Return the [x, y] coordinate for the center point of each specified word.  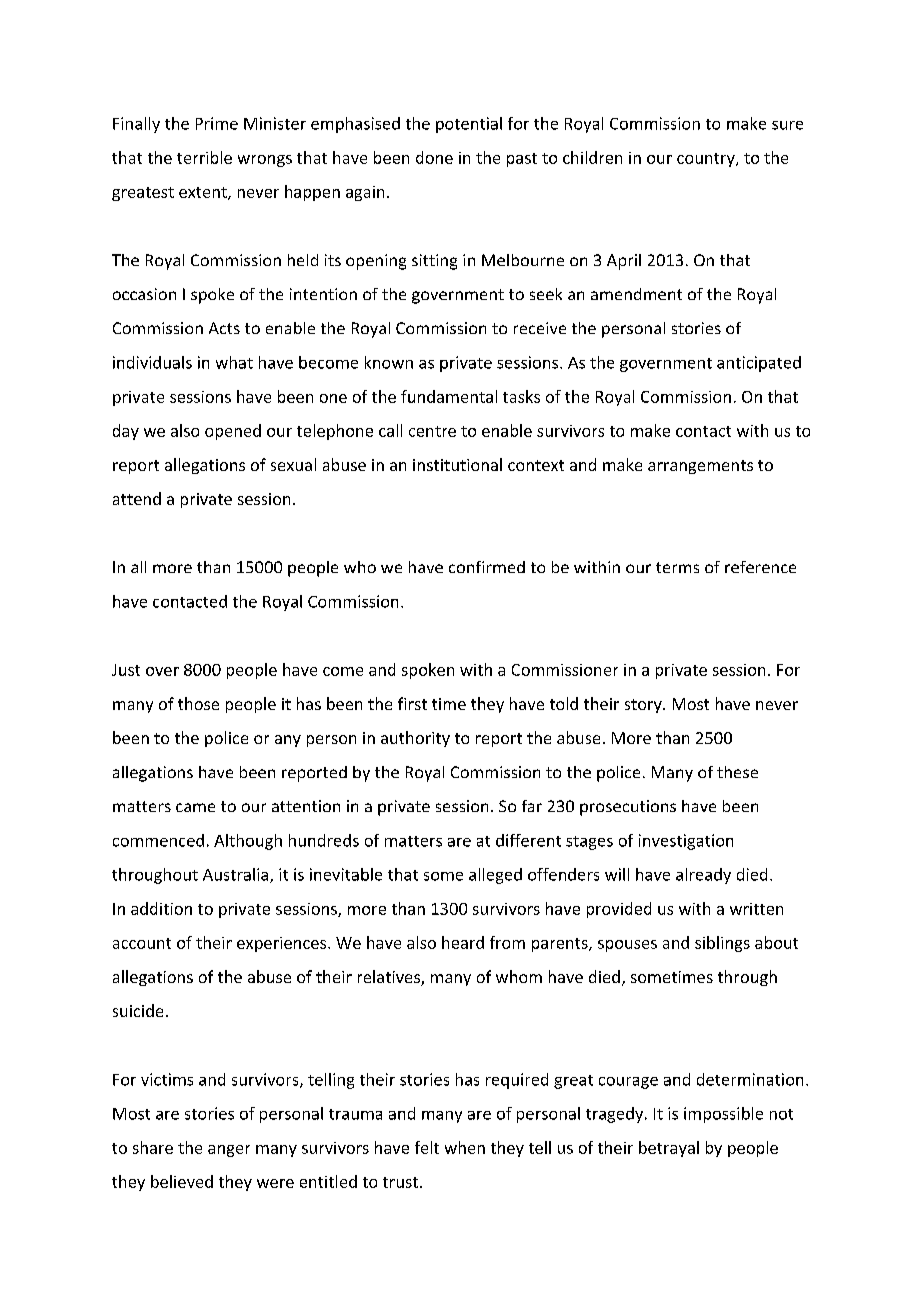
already [703, 876]
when [465, 1147]
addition [161, 908]
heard [463, 942]
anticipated [759, 364]
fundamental [449, 396]
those [198, 703]
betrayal [669, 1149]
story [644, 706]
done [434, 157]
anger [229, 1151]
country [707, 160]
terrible [204, 157]
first [412, 703]
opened [233, 432]
